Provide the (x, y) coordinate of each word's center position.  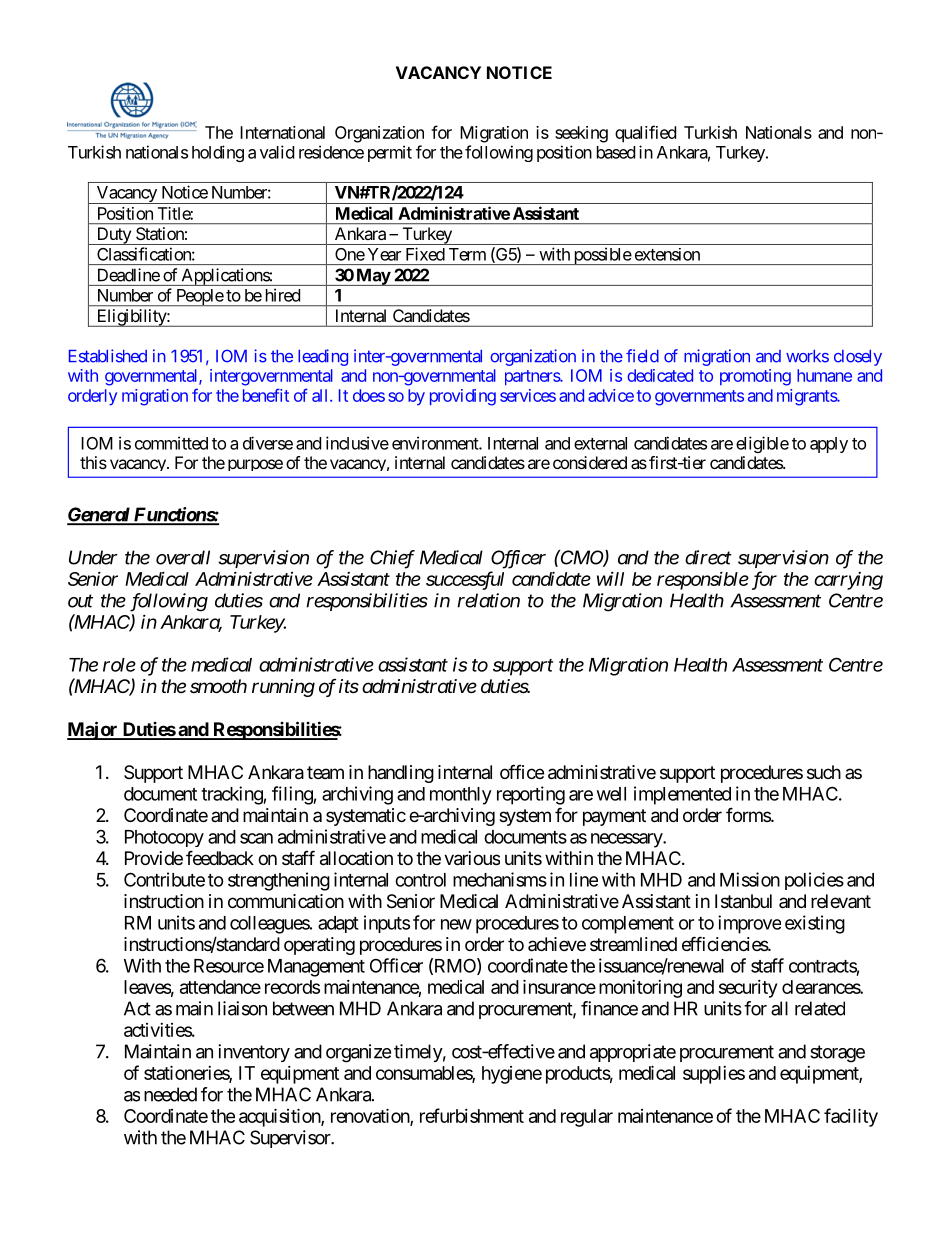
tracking (232, 795)
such (824, 772)
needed (170, 1094)
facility (851, 1117)
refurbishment (472, 1115)
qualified (645, 134)
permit (390, 153)
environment (436, 443)
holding (218, 153)
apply (829, 445)
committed (171, 443)
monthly (461, 796)
